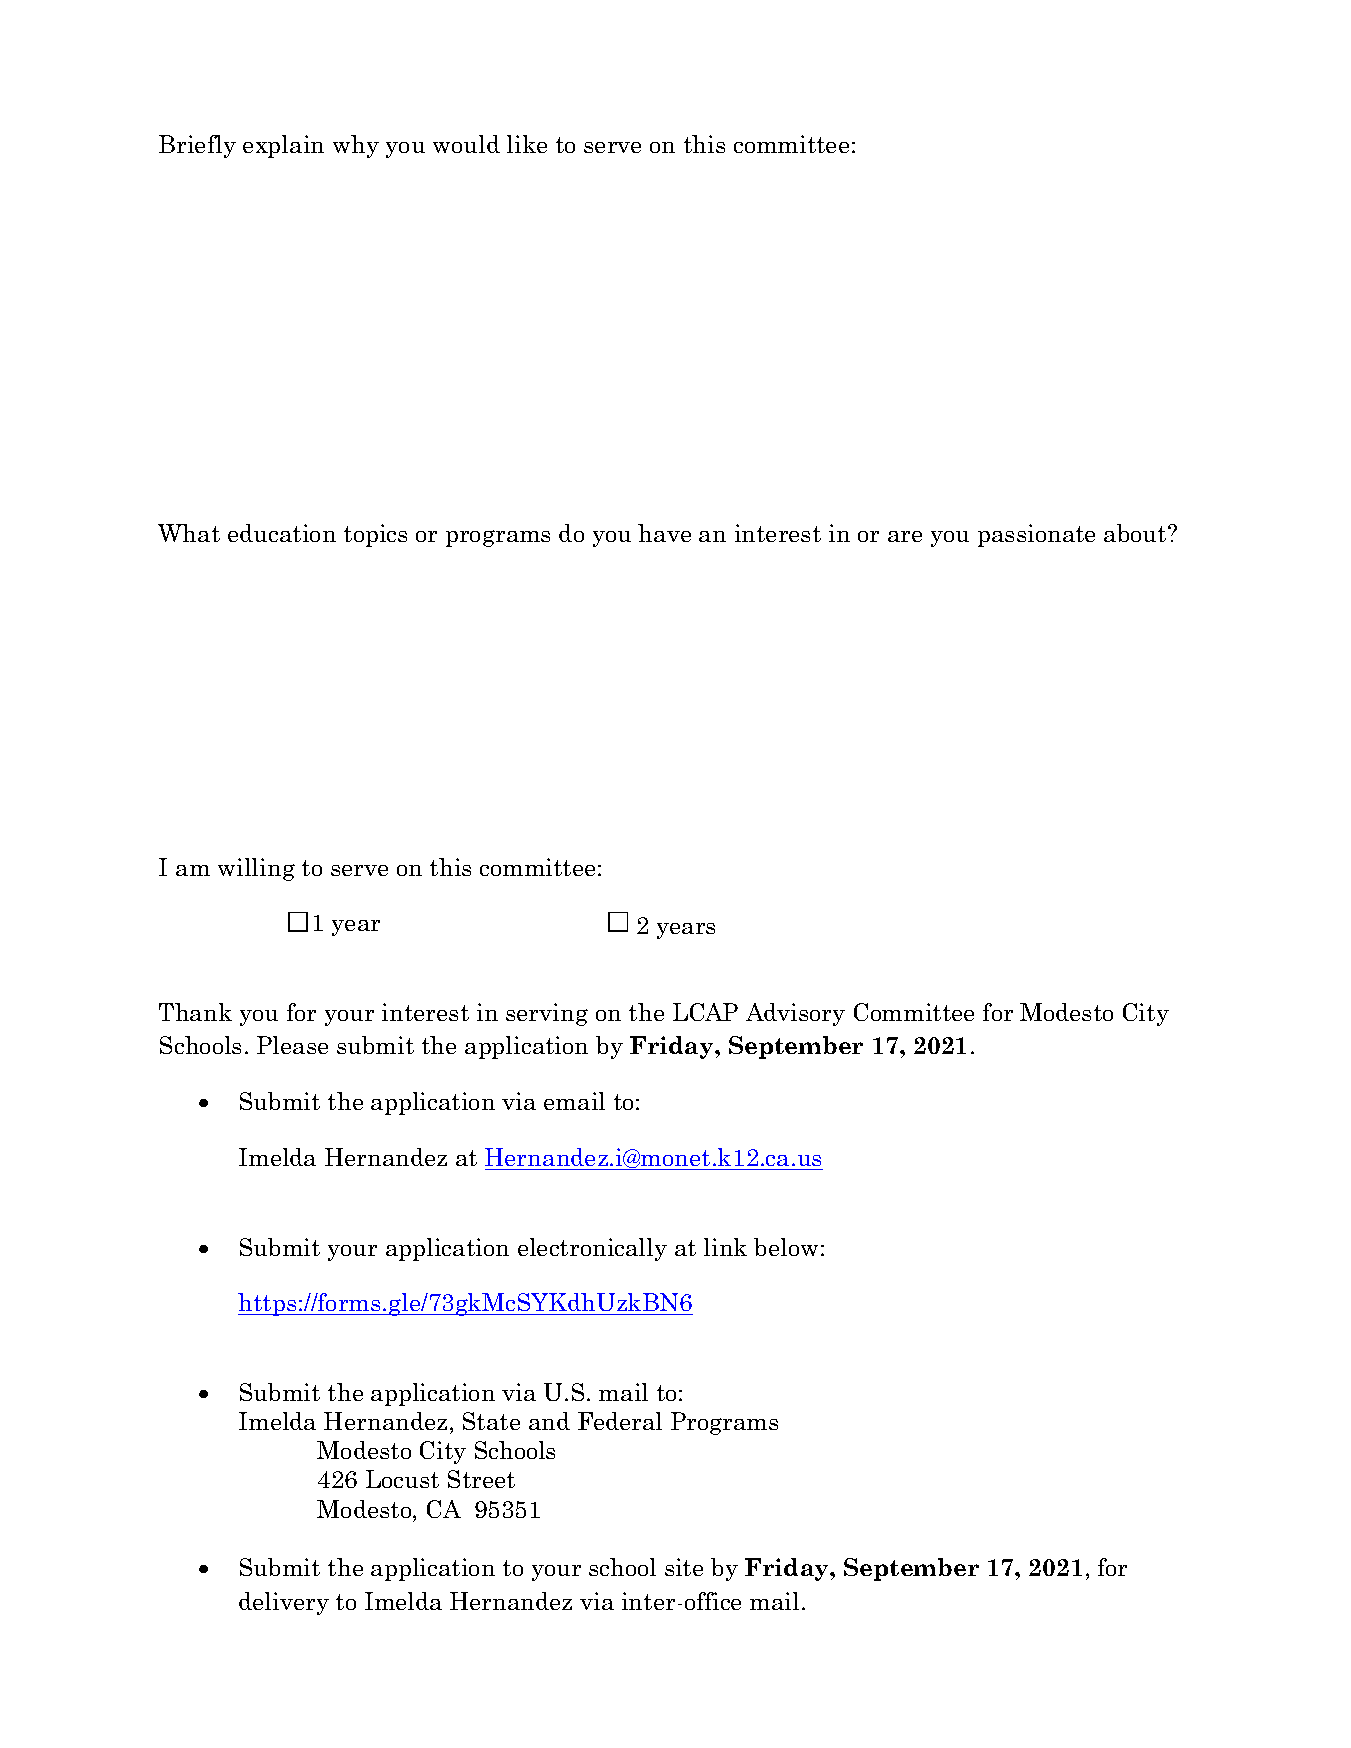  What do you see at coordinates (664, 533) in the image?
I see `have` at bounding box center [664, 533].
